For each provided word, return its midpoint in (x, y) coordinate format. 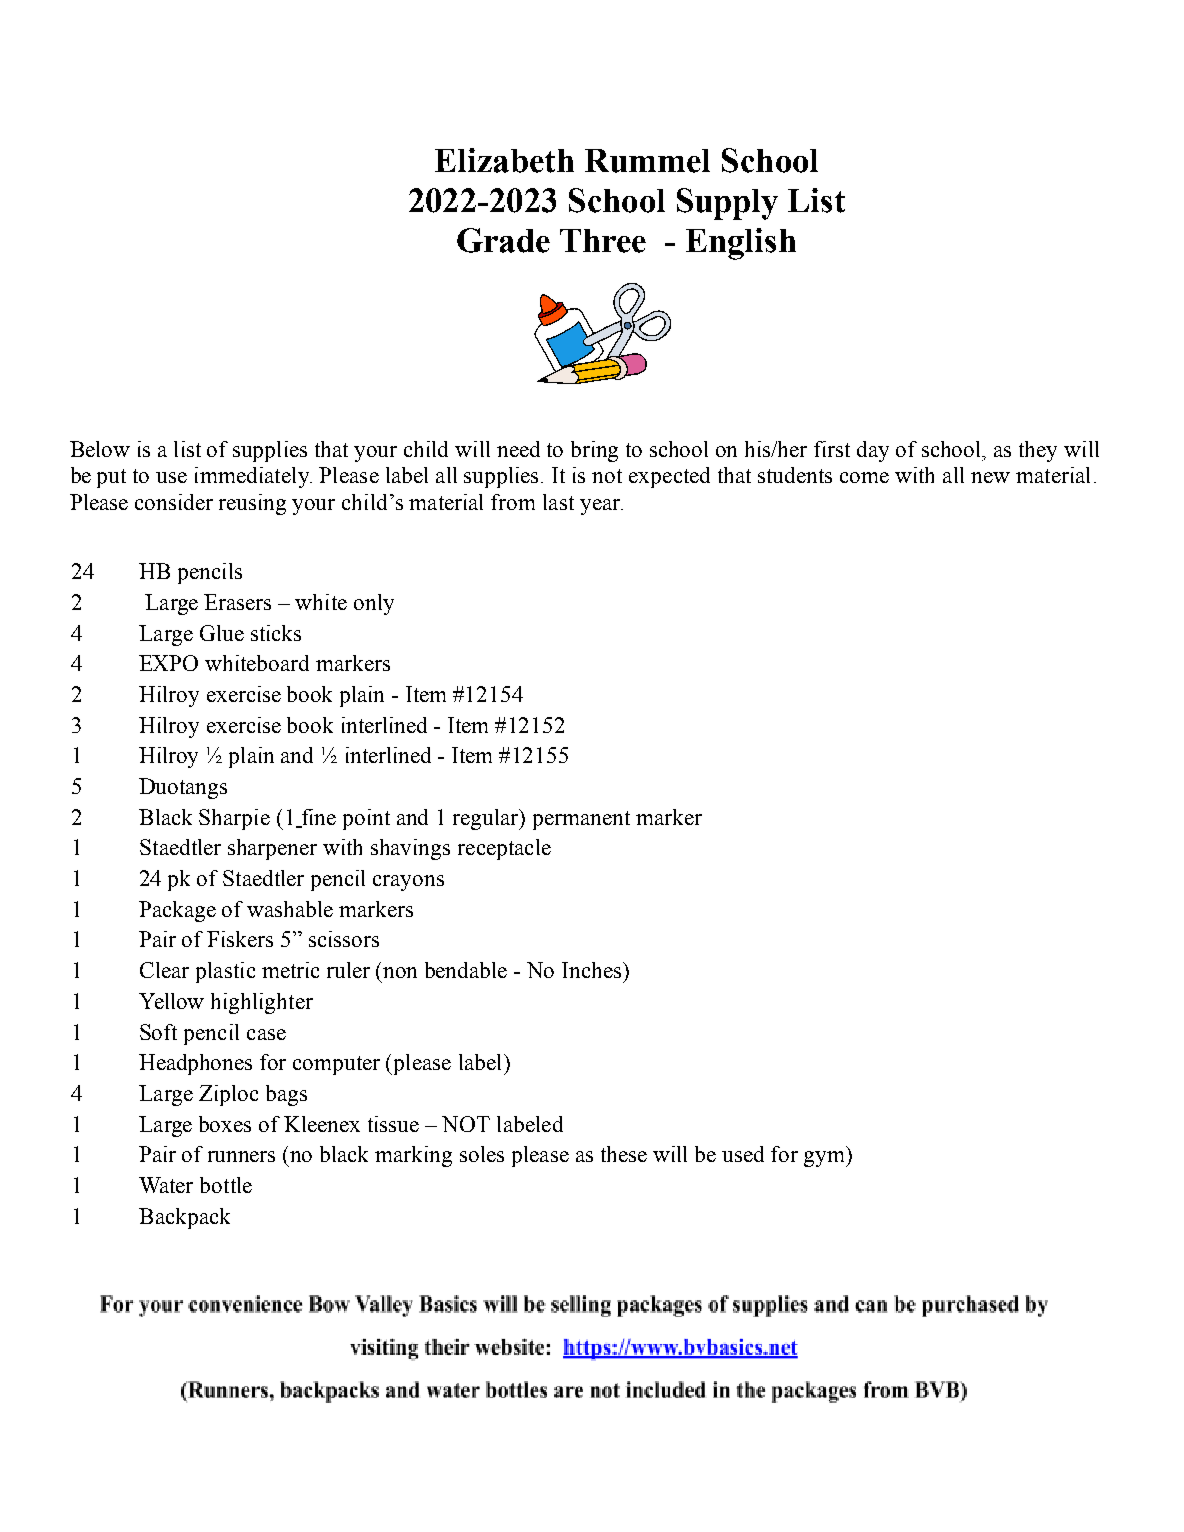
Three (603, 241)
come (864, 477)
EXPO (168, 663)
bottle (226, 1185)
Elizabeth (504, 160)
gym (826, 1159)
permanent (581, 820)
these (624, 1154)
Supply (727, 204)
